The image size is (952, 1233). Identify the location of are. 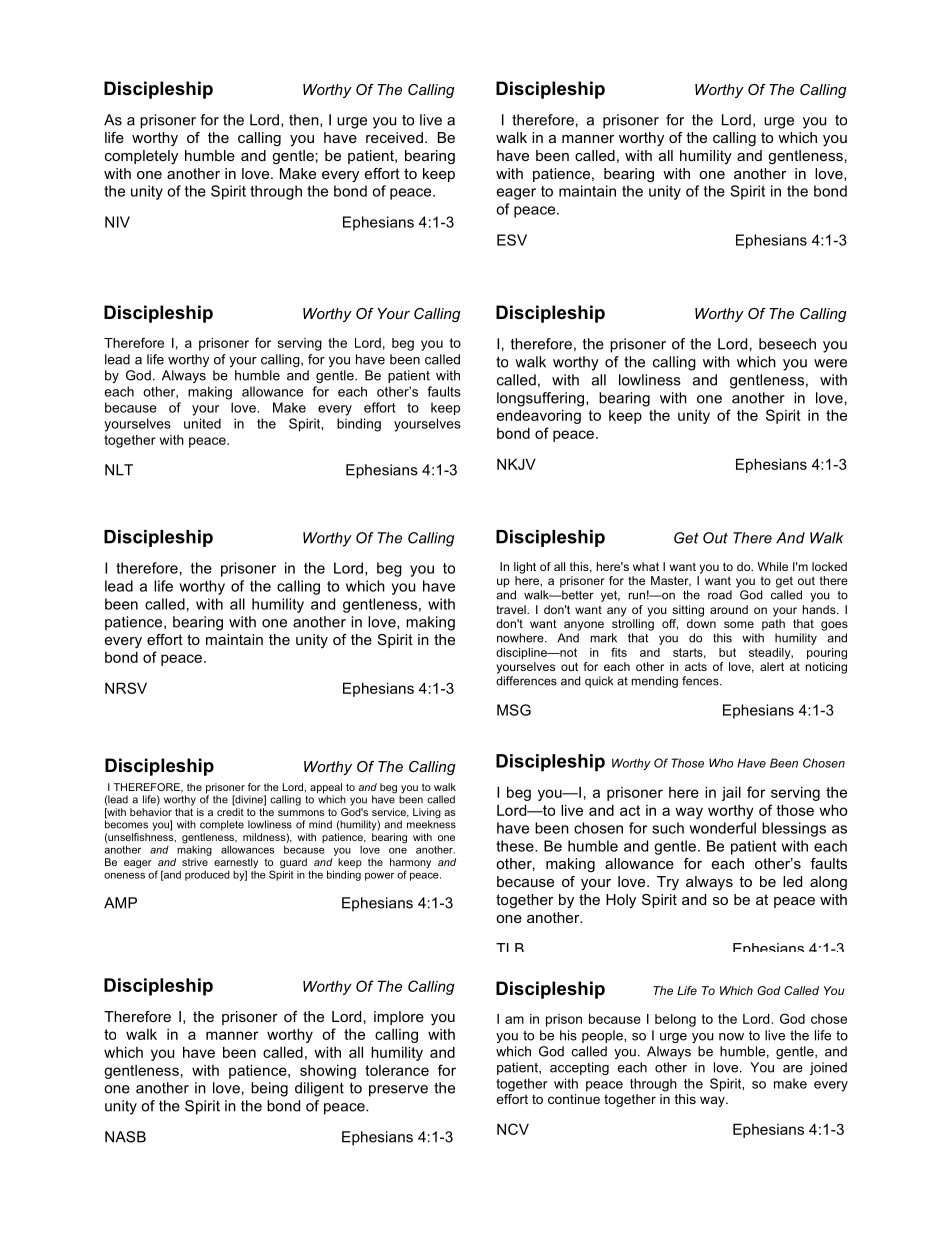
(793, 1069).
